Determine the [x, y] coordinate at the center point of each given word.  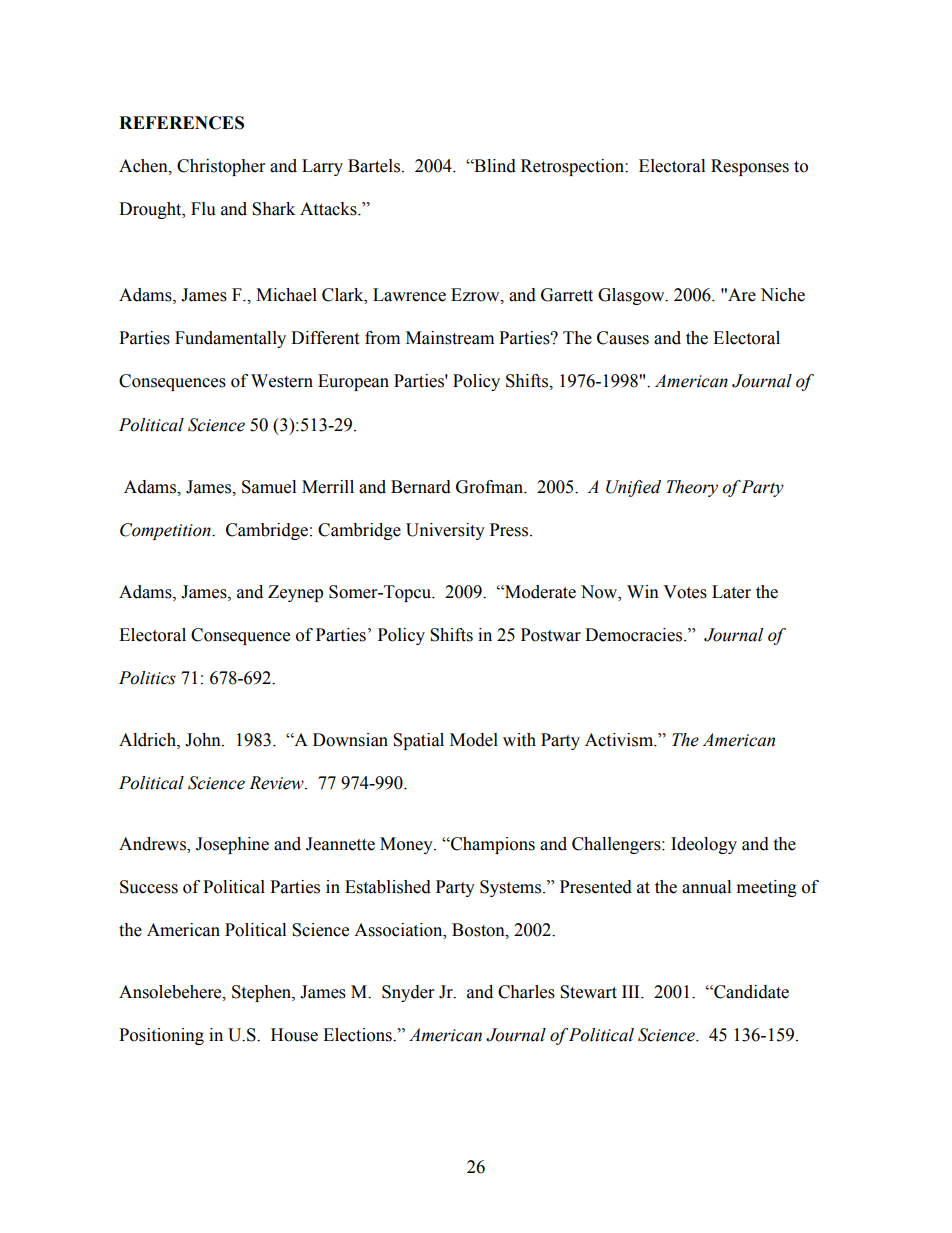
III [632, 991]
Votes [685, 592]
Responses [750, 167]
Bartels [374, 166]
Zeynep [295, 593]
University [445, 531]
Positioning [161, 1036]
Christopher [221, 167]
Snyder [408, 993]
